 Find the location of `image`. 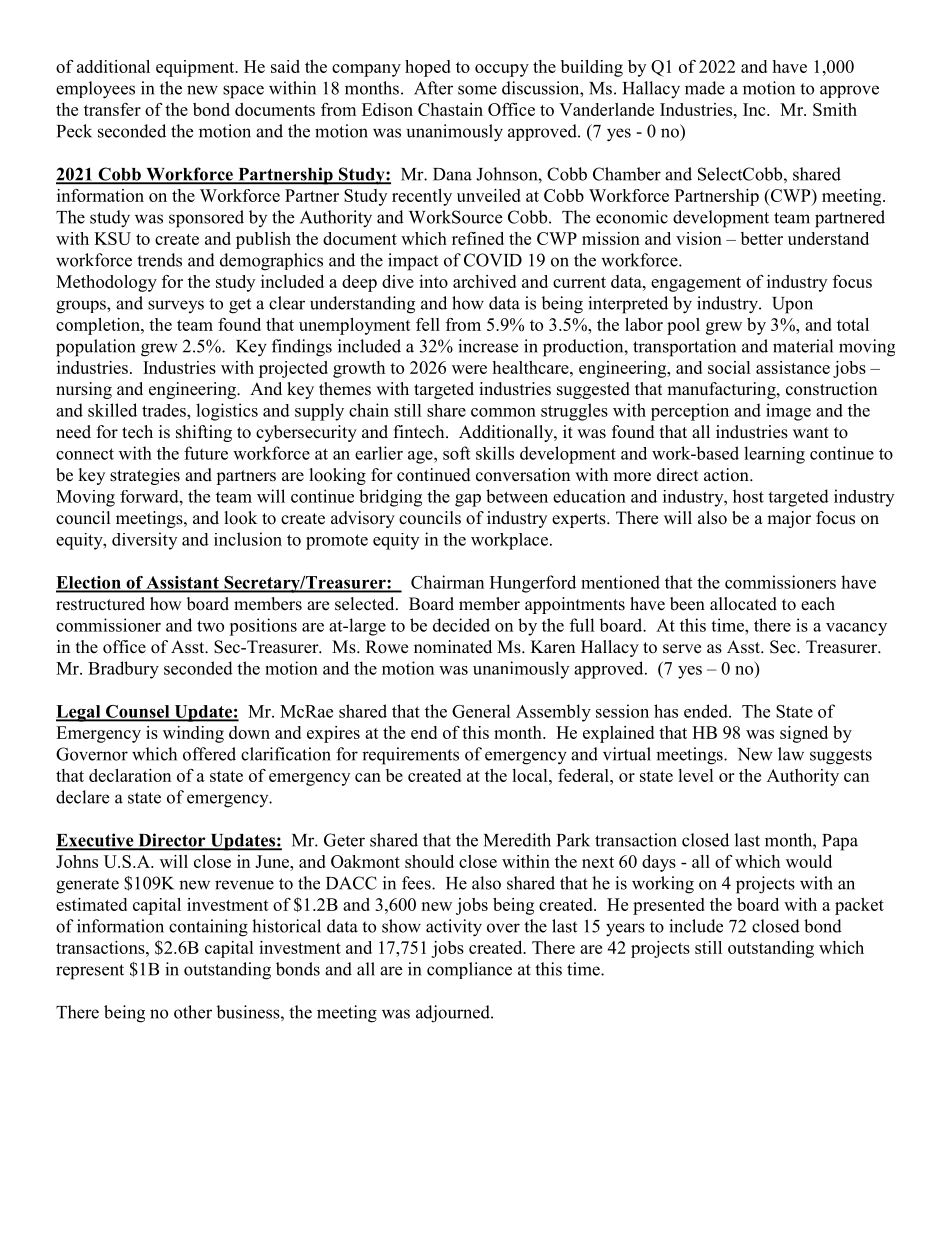

image is located at coordinates (788, 412).
